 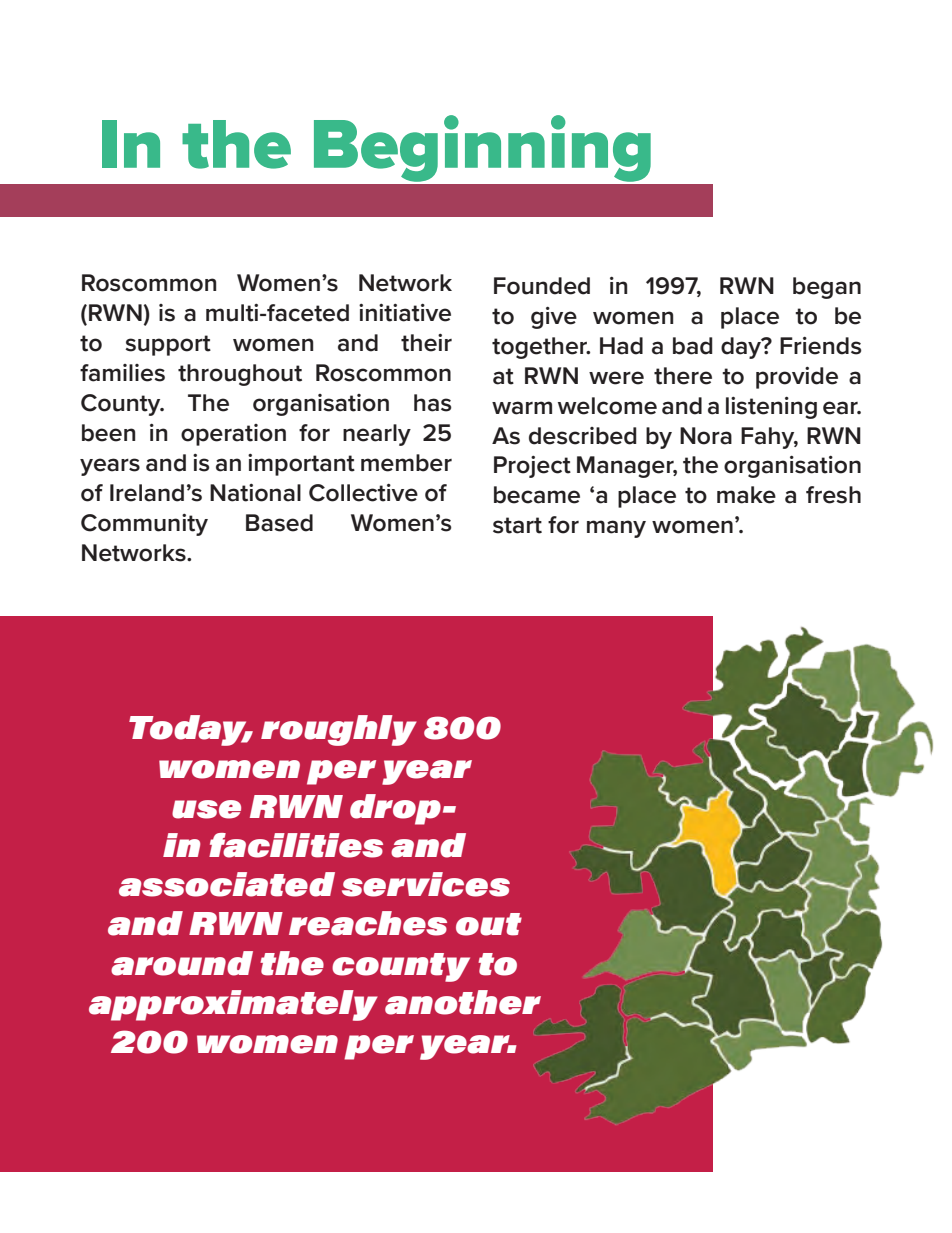 I want to click on many, so click(x=616, y=529).
